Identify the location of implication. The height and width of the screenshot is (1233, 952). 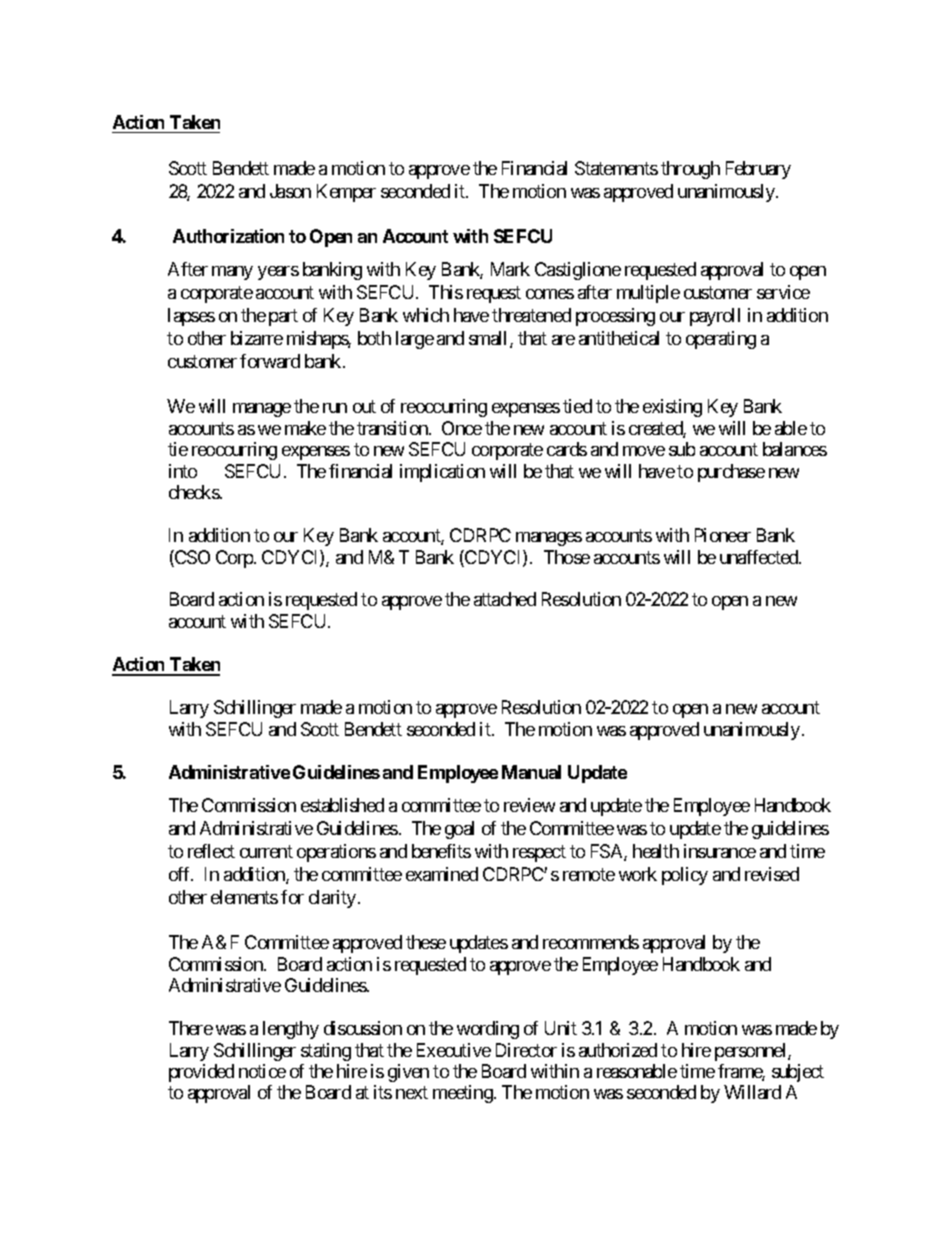
(442, 473).
